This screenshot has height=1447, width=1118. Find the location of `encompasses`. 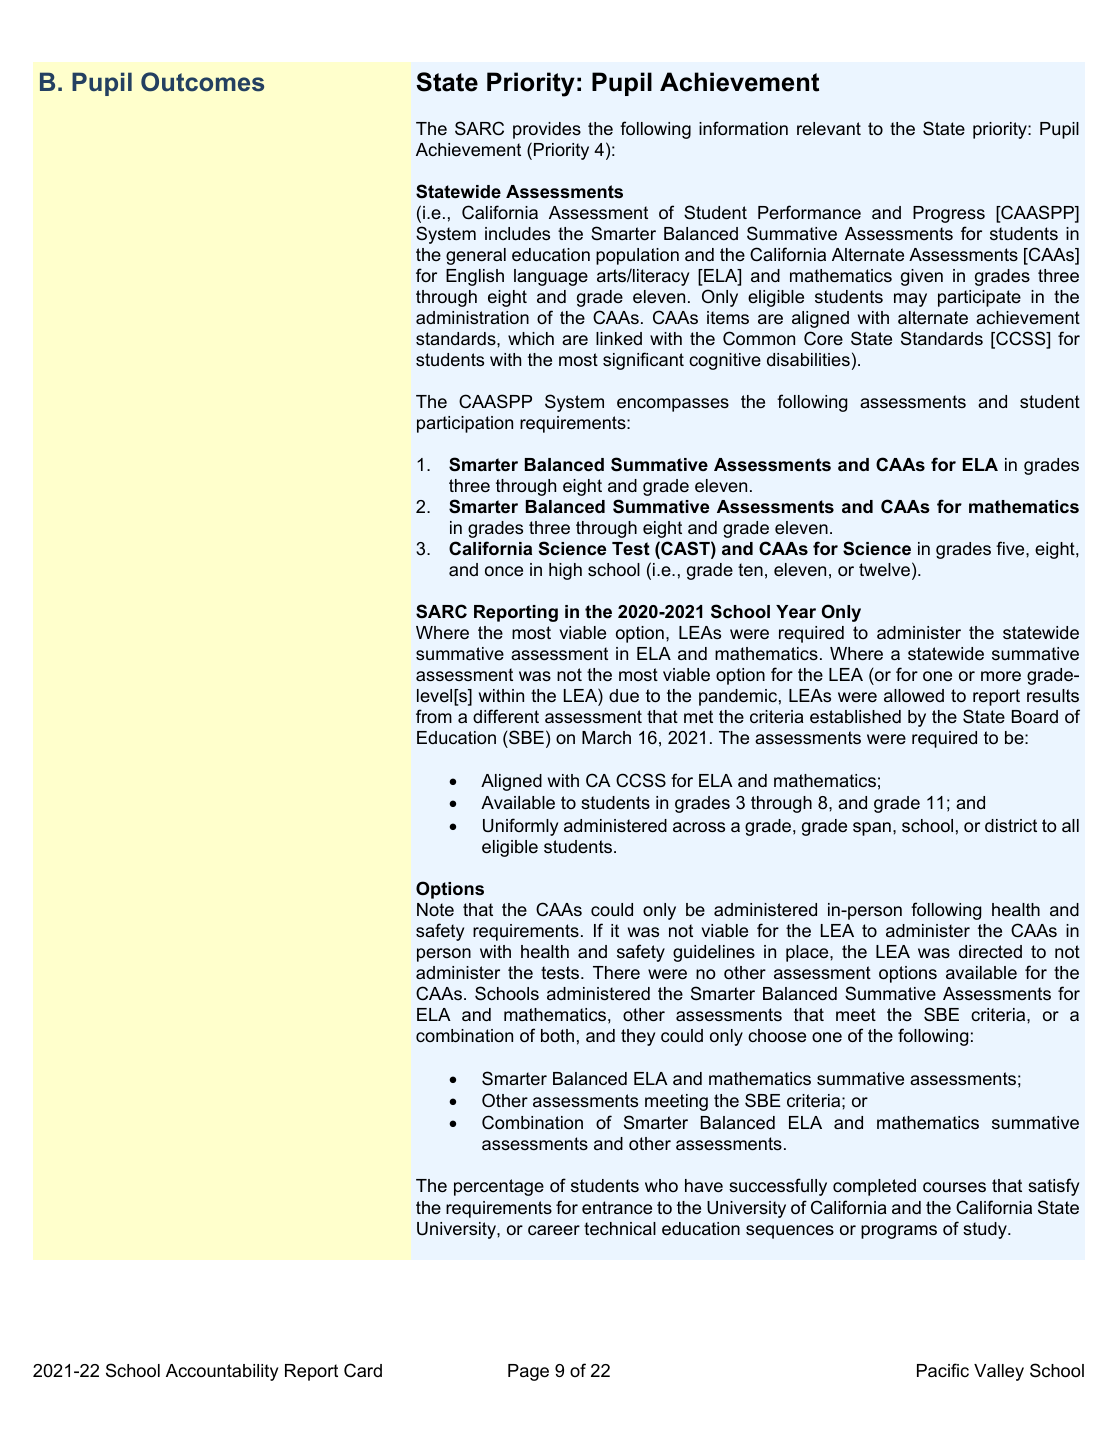

encompasses is located at coordinates (673, 405).
